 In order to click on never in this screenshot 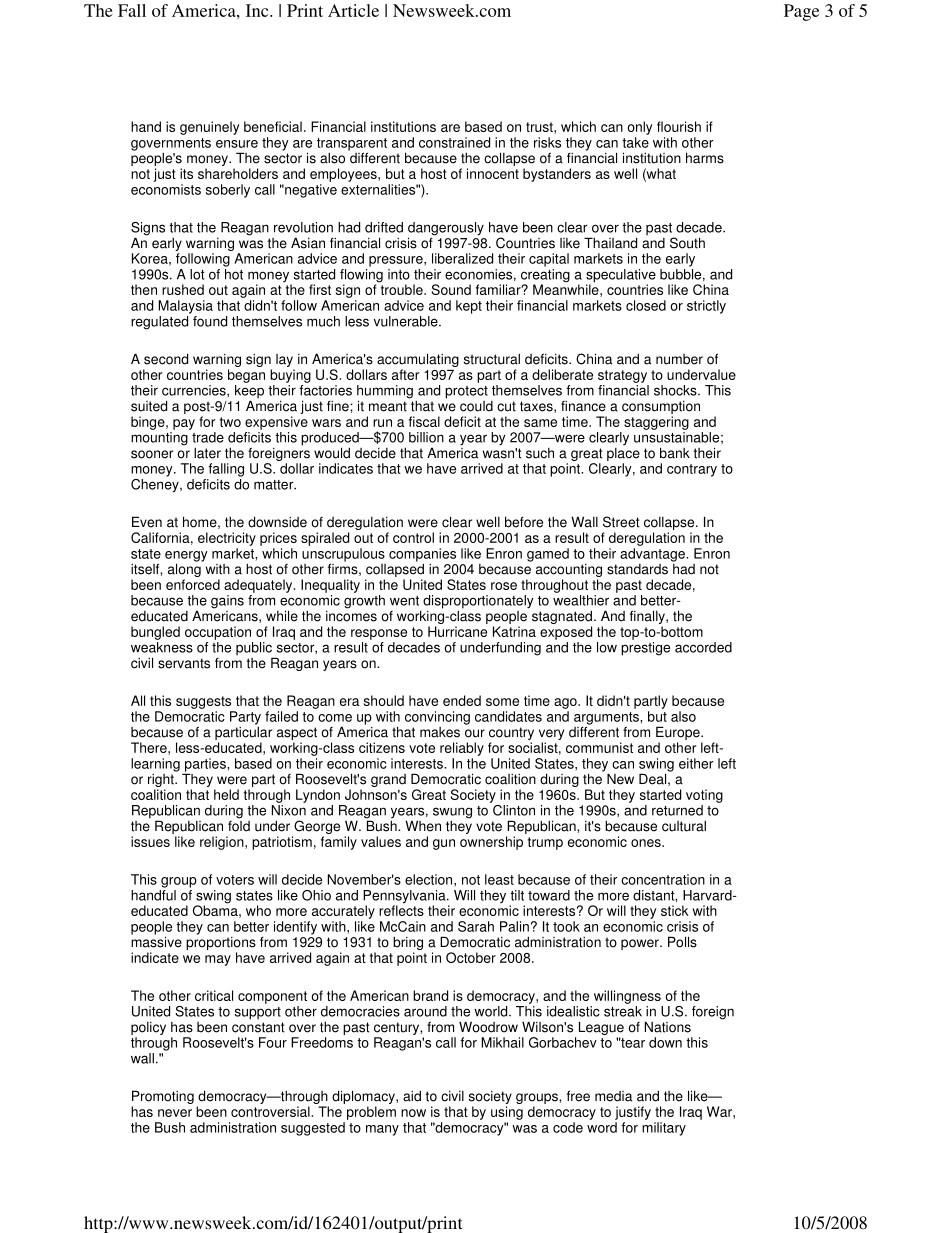, I will do `click(175, 1113)`.
